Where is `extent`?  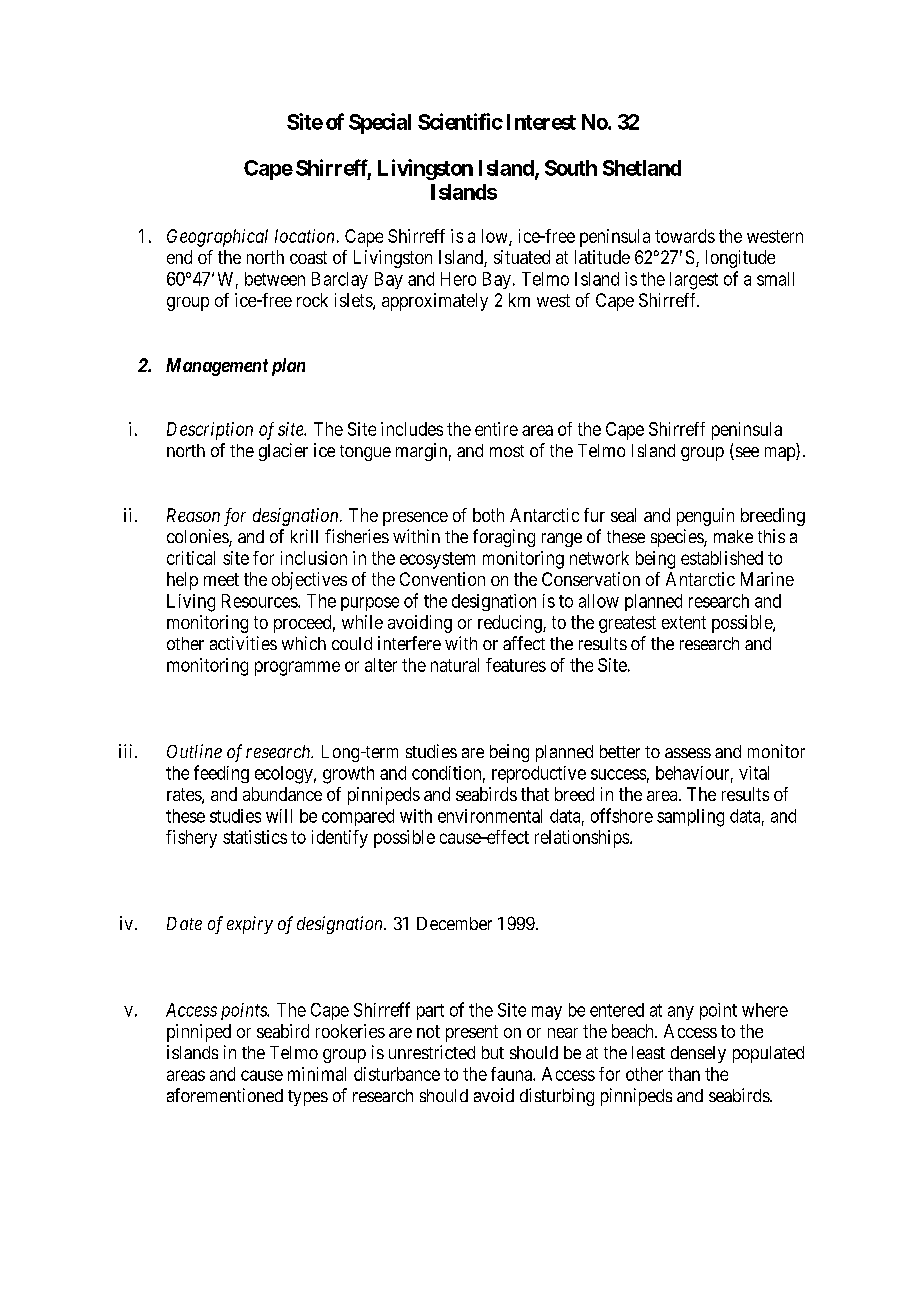
extent is located at coordinates (684, 622).
